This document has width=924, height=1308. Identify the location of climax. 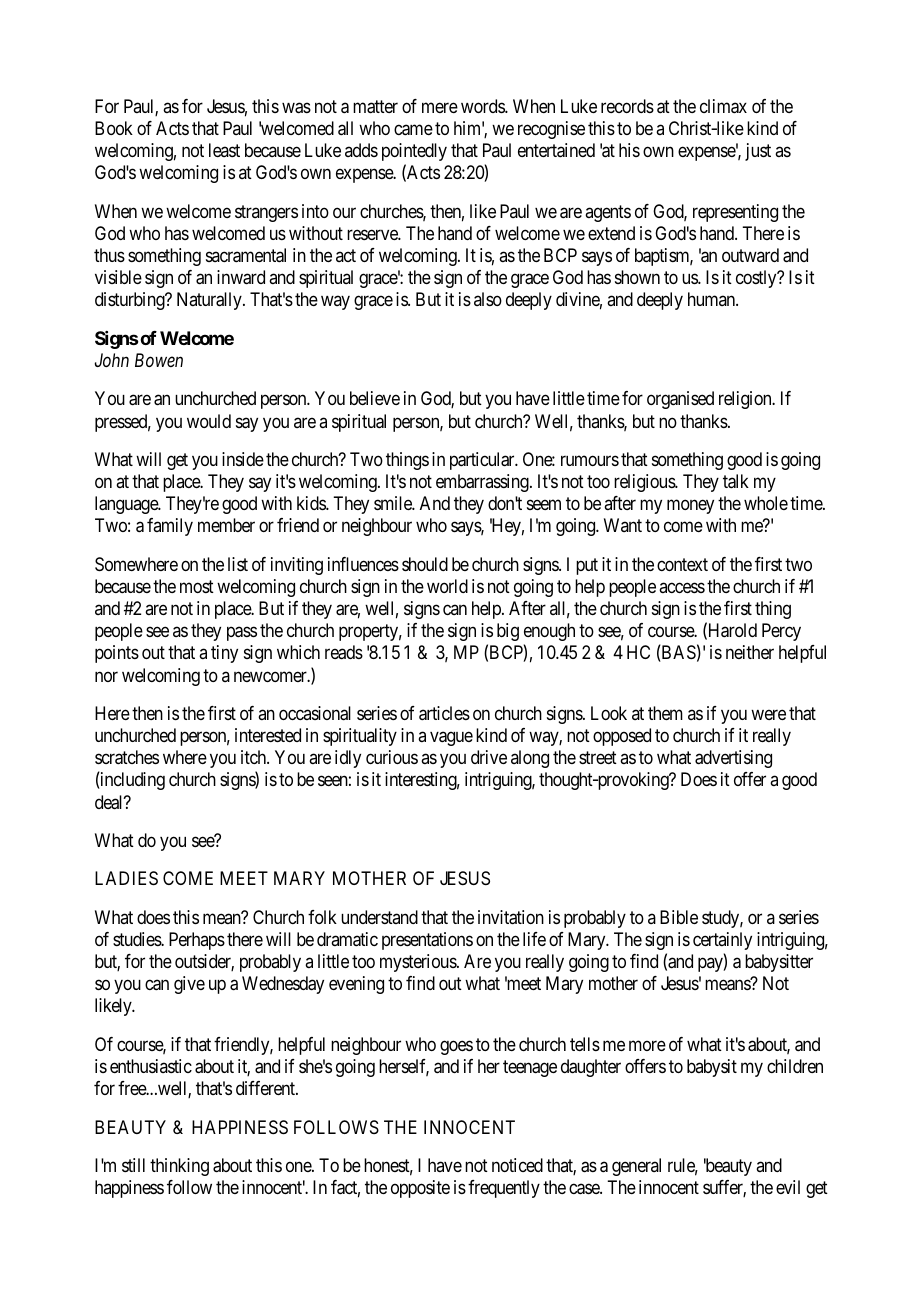
(723, 106).
